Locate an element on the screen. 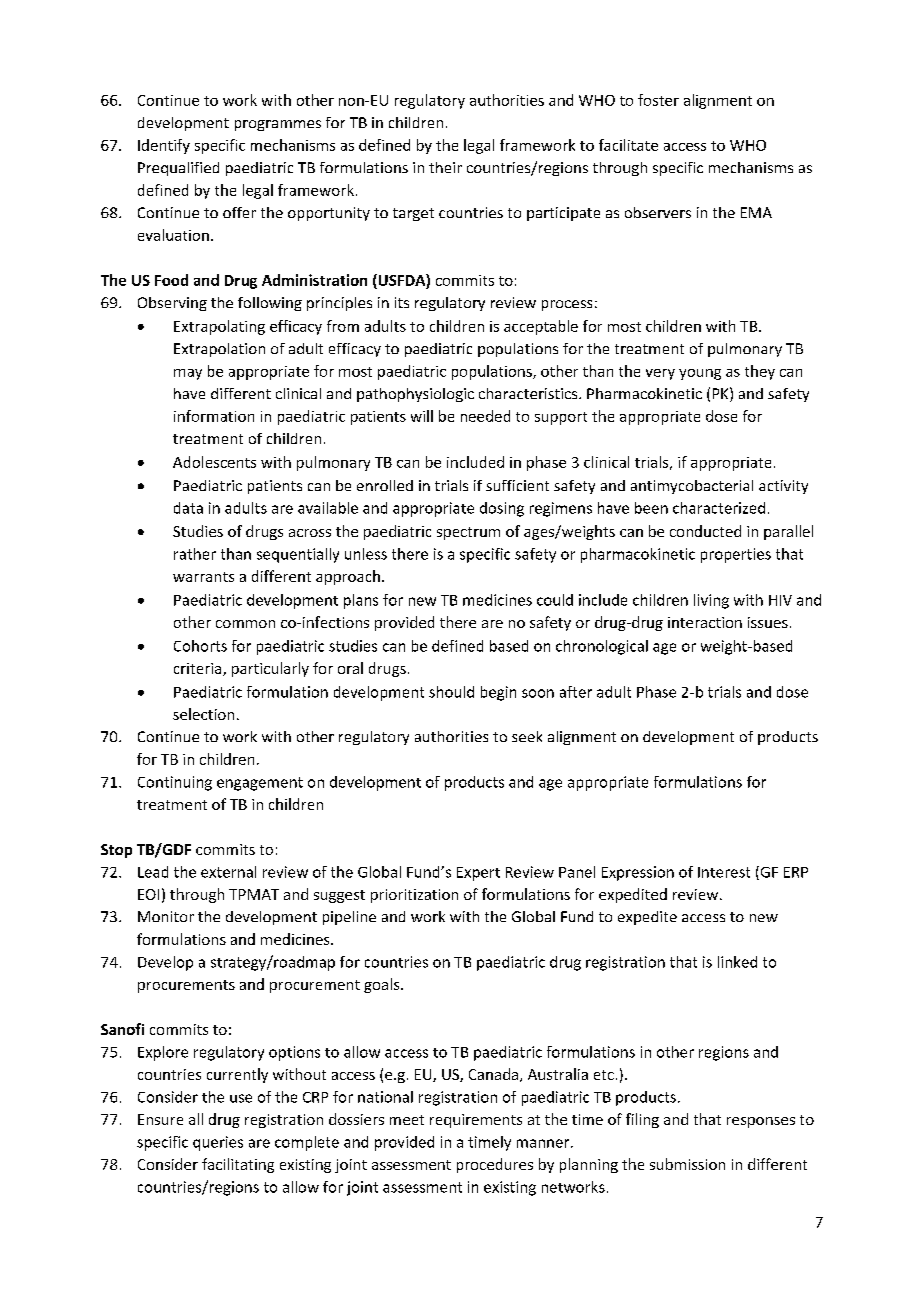 This screenshot has height=1308, width=924. Interest is located at coordinates (724, 872).
